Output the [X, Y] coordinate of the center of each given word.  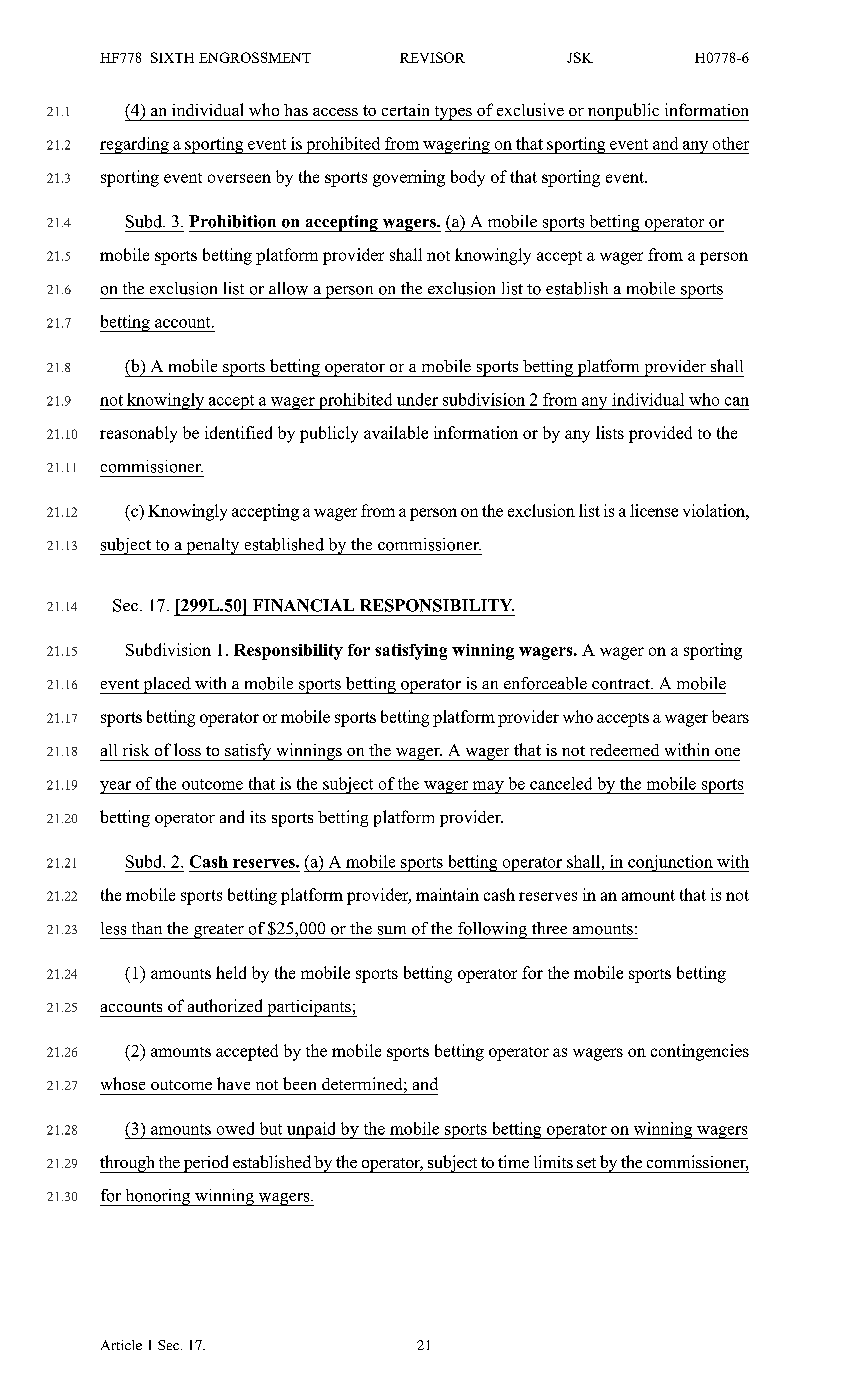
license [654, 510]
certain [405, 110]
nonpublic [623, 112]
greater [219, 931]
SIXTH [172, 57]
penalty [213, 546]
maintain [447, 894]
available [396, 432]
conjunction [670, 863]
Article [121, 1345]
